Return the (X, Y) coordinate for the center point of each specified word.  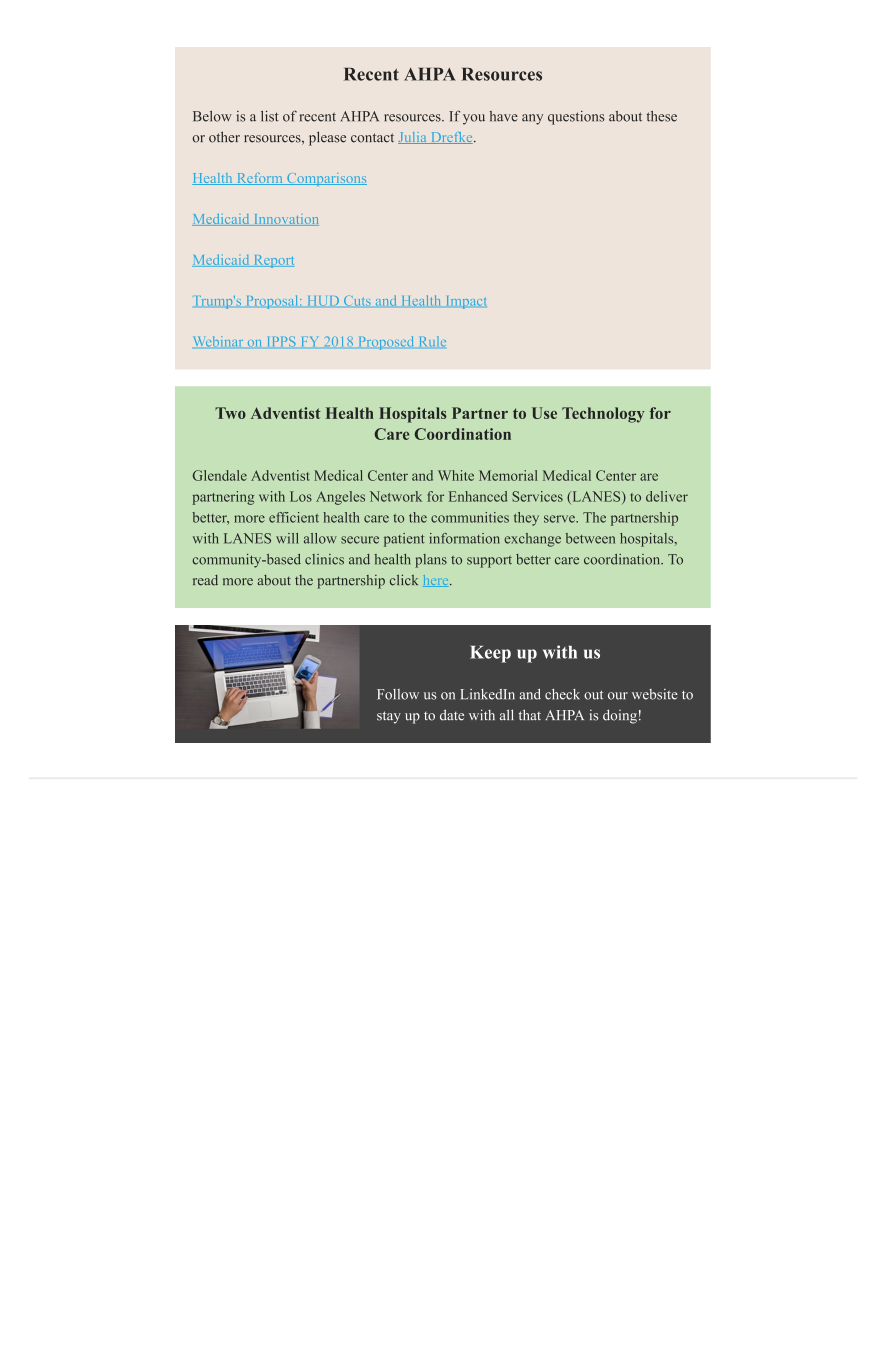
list (270, 116)
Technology (603, 415)
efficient (294, 517)
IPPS (282, 341)
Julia (413, 138)
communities (470, 517)
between (590, 538)
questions (576, 118)
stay (389, 717)
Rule (433, 341)
